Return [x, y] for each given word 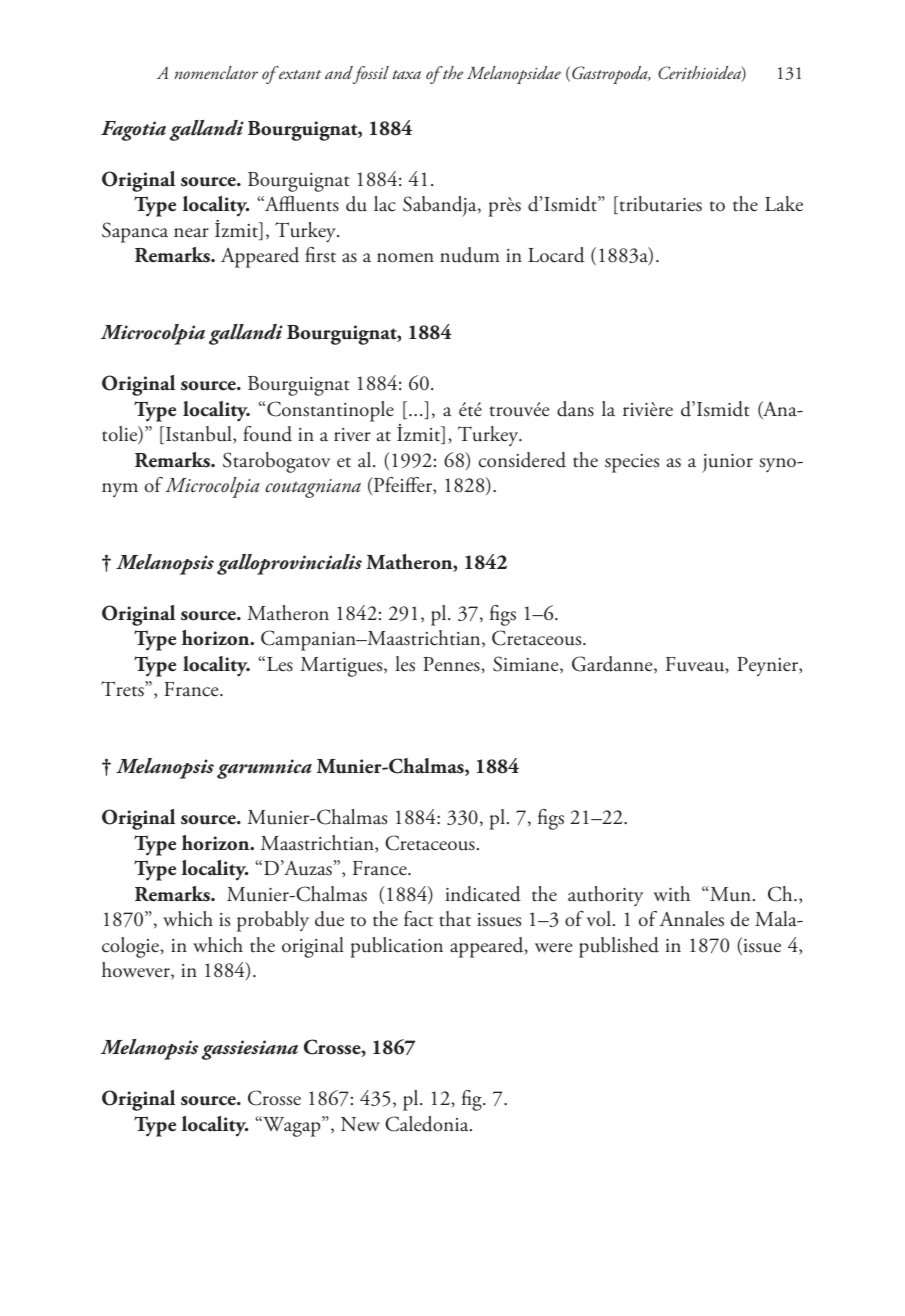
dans [575, 409]
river [352, 435]
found [267, 434]
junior [727, 463]
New [360, 1124]
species [632, 463]
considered [522, 460]
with [672, 893]
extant [299, 73]
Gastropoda [611, 75]
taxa [407, 74]
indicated [483, 894]
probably [273, 921]
